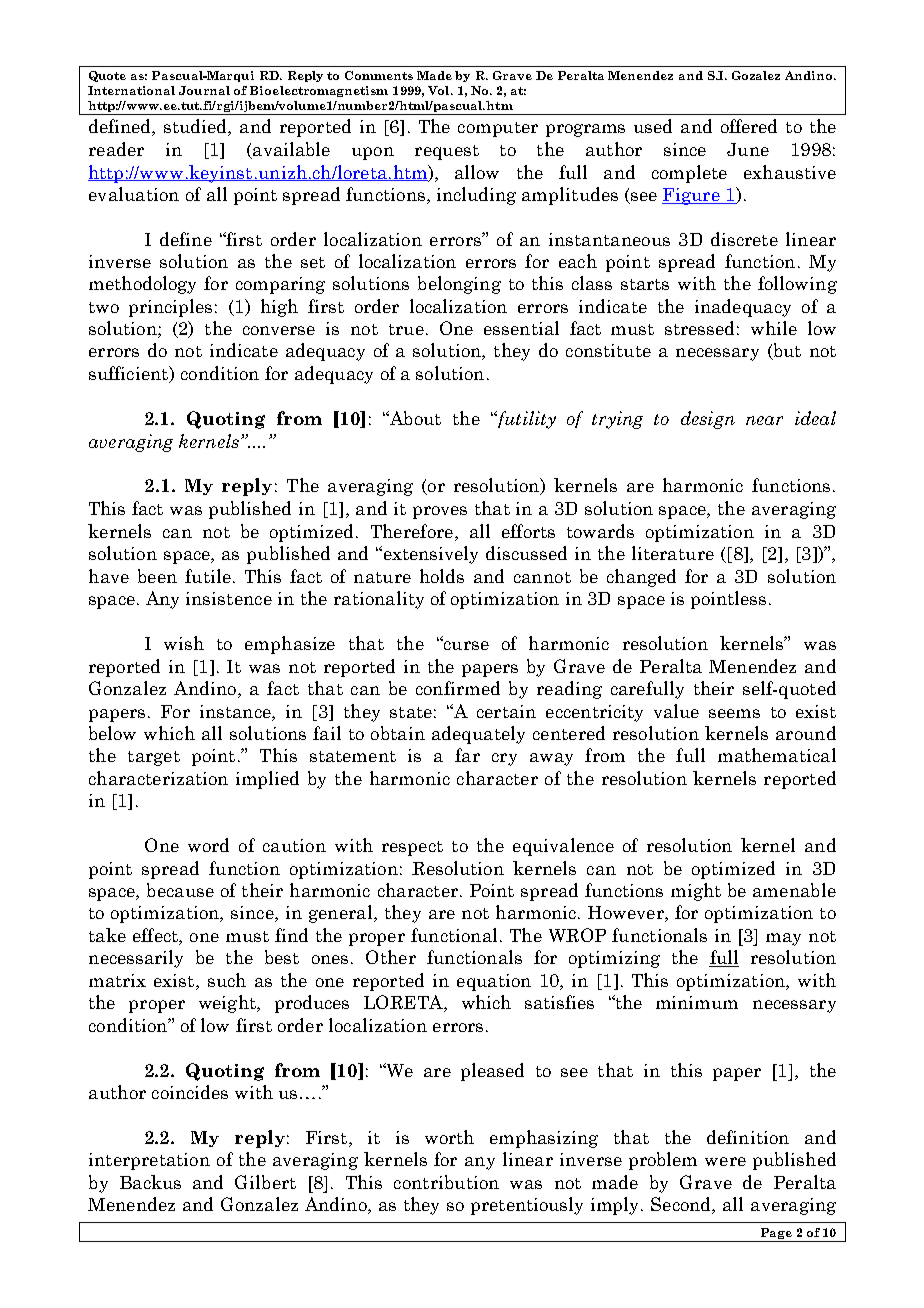 Image resolution: width=924 pixels, height=1308 pixels. Describe the element at coordinates (498, 129) in the image. I see `computer` at that location.
